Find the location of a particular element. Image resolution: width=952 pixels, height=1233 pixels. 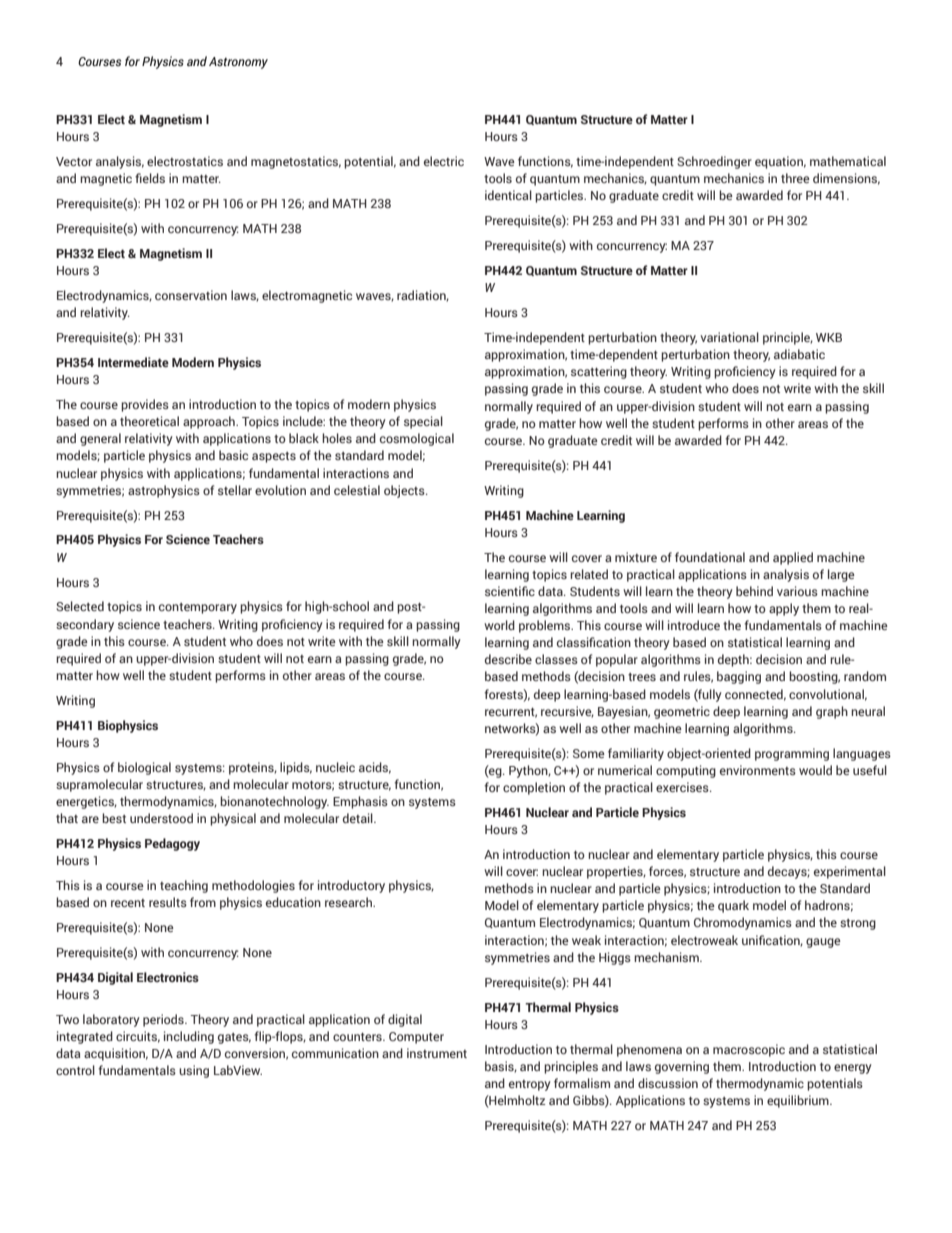

Schroedinger is located at coordinates (714, 162).
